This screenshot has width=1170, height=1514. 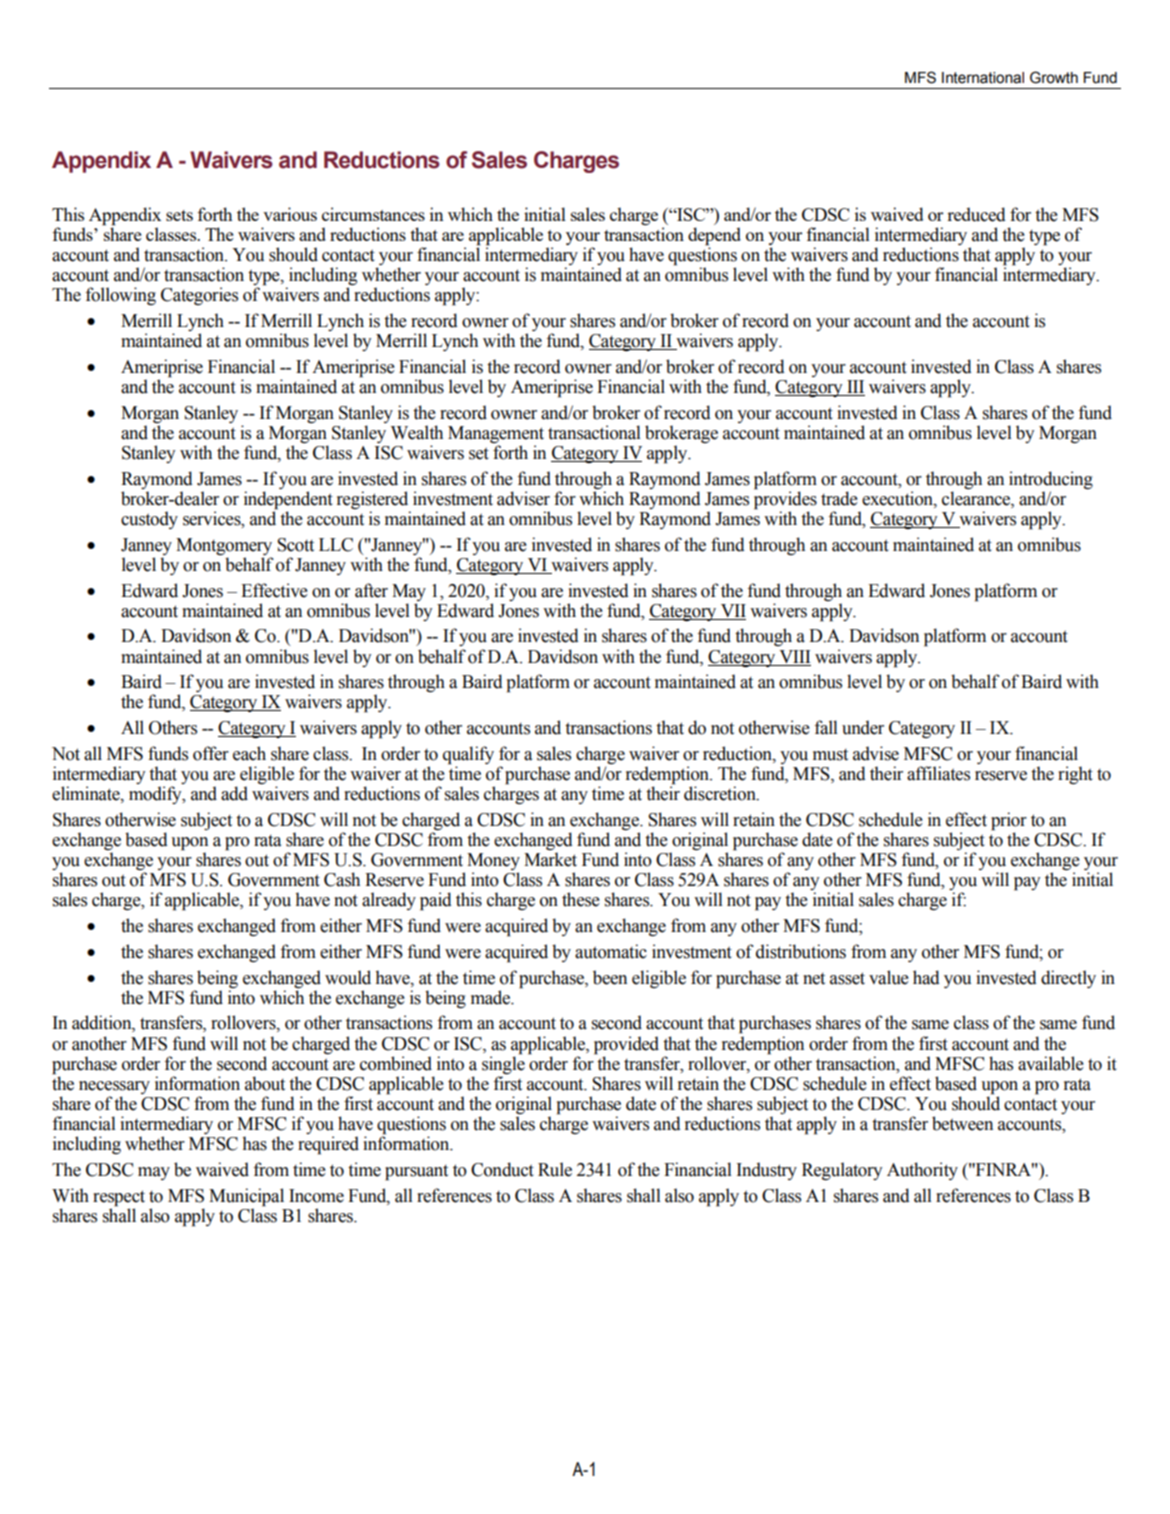 What do you see at coordinates (926, 977) in the screenshot?
I see `had` at bounding box center [926, 977].
